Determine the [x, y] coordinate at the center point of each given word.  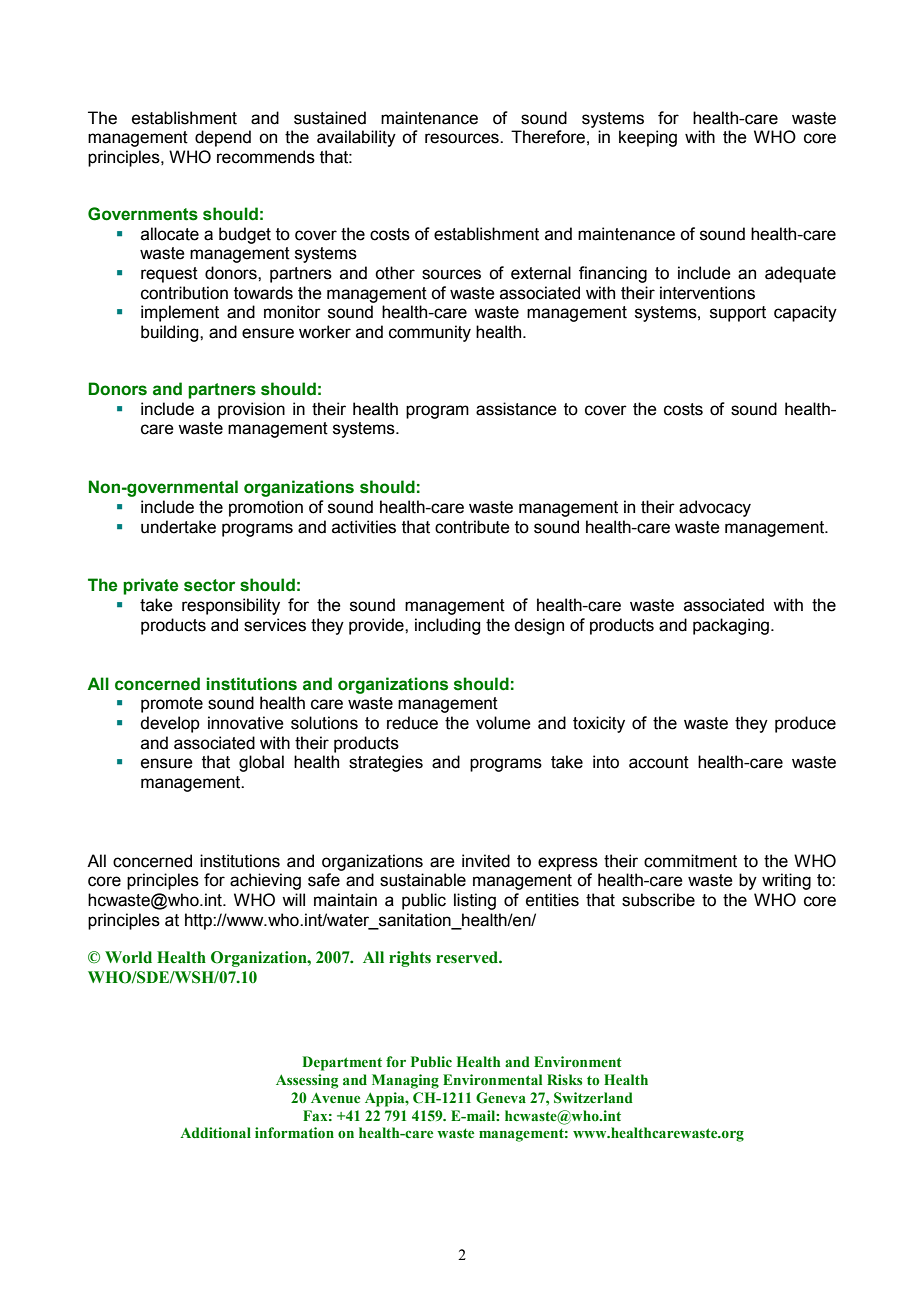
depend [223, 138]
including [447, 626]
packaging [732, 626]
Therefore [548, 137]
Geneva [501, 1098]
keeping [648, 138]
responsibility [231, 606]
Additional [215, 1132]
